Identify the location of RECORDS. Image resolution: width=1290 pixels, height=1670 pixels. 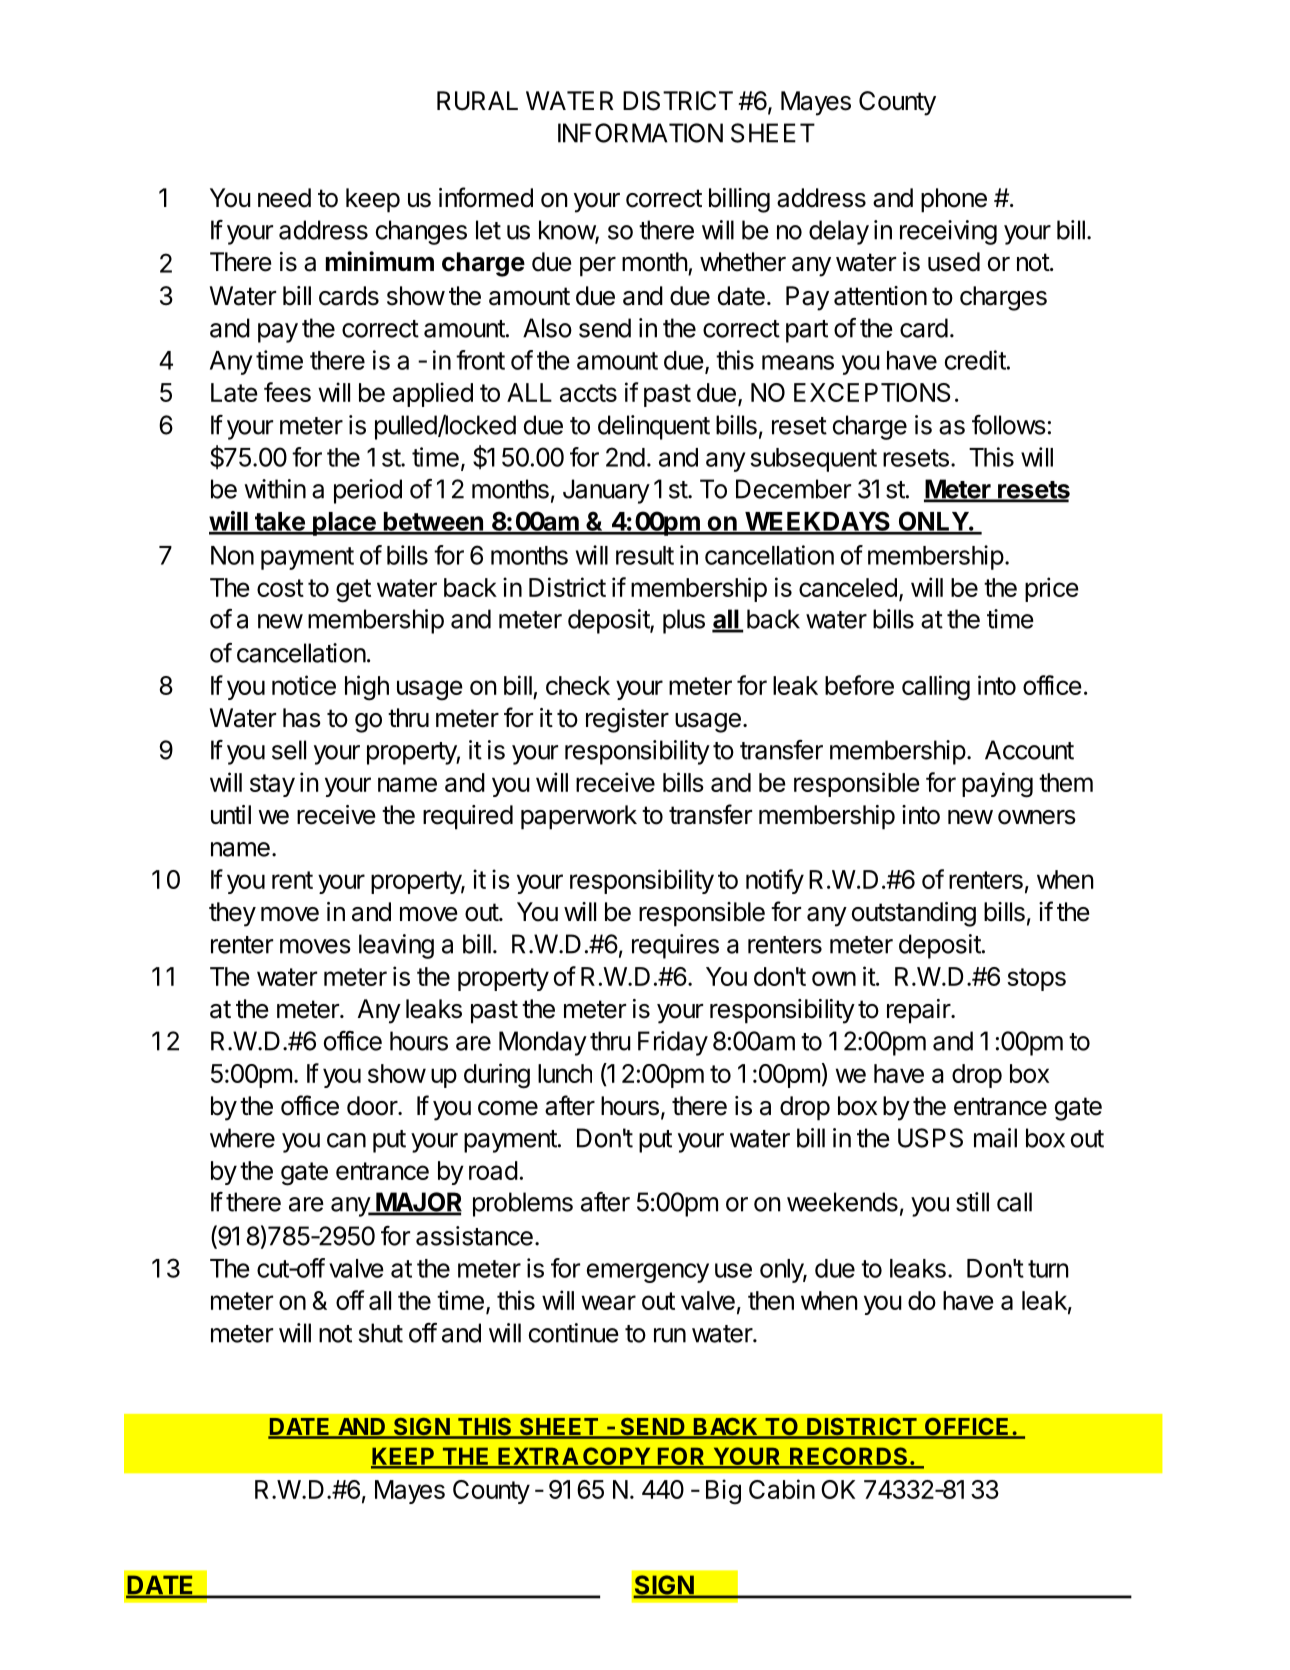
(849, 1457).
